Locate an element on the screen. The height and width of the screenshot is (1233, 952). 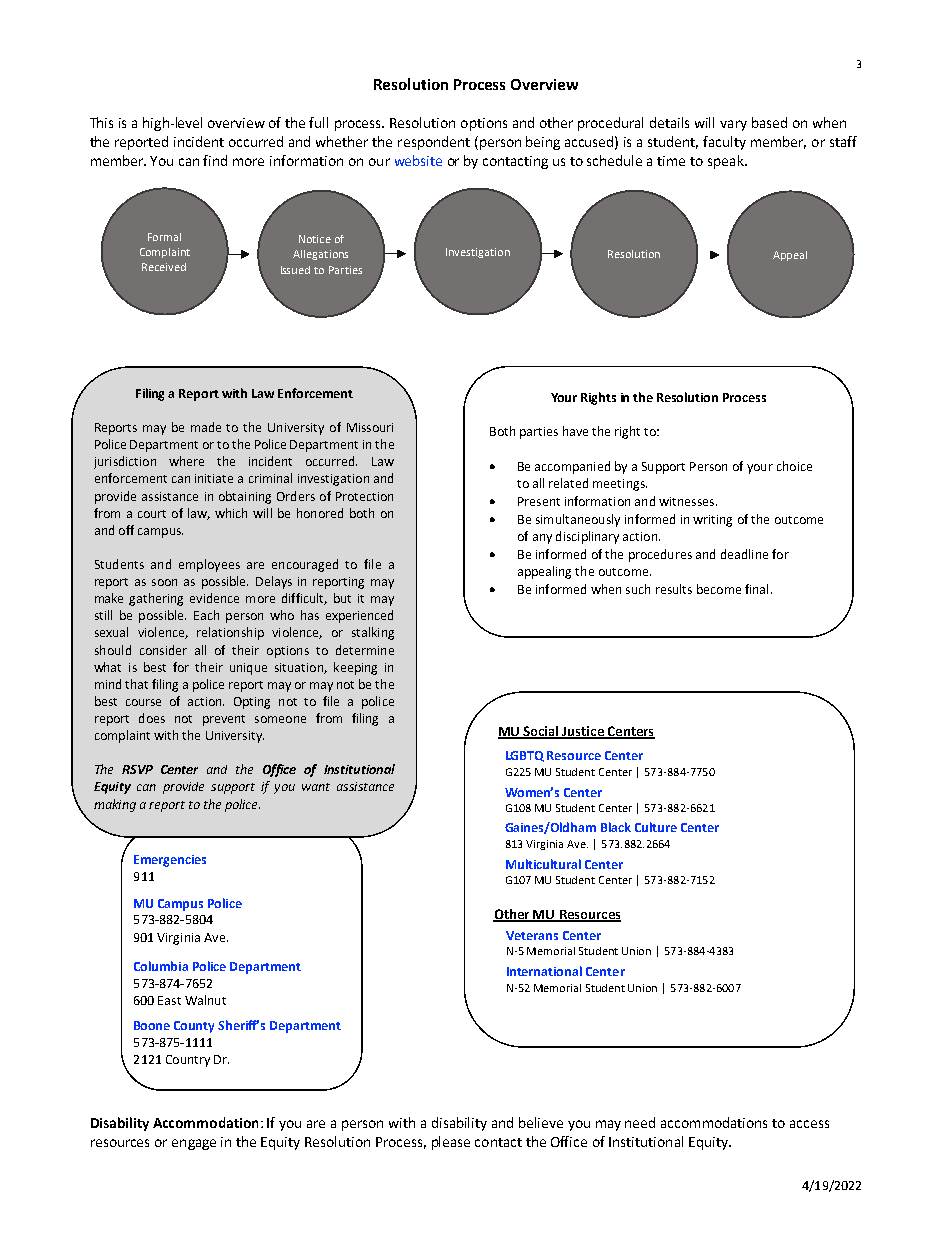
Each is located at coordinates (206, 615).
